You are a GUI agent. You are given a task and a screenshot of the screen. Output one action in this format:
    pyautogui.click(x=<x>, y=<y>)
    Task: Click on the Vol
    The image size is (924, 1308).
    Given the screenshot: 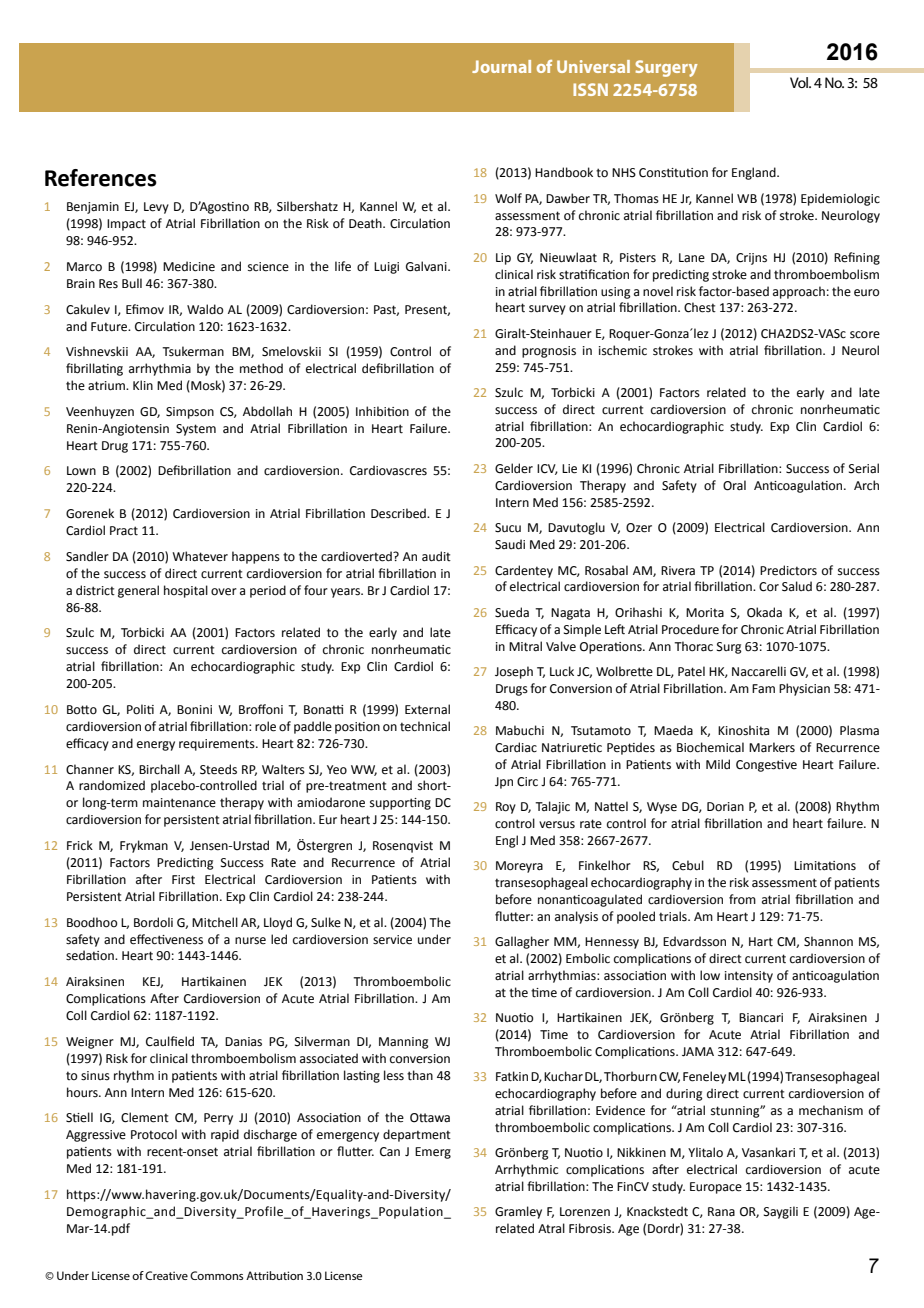 What is the action you would take?
    pyautogui.click(x=800, y=82)
